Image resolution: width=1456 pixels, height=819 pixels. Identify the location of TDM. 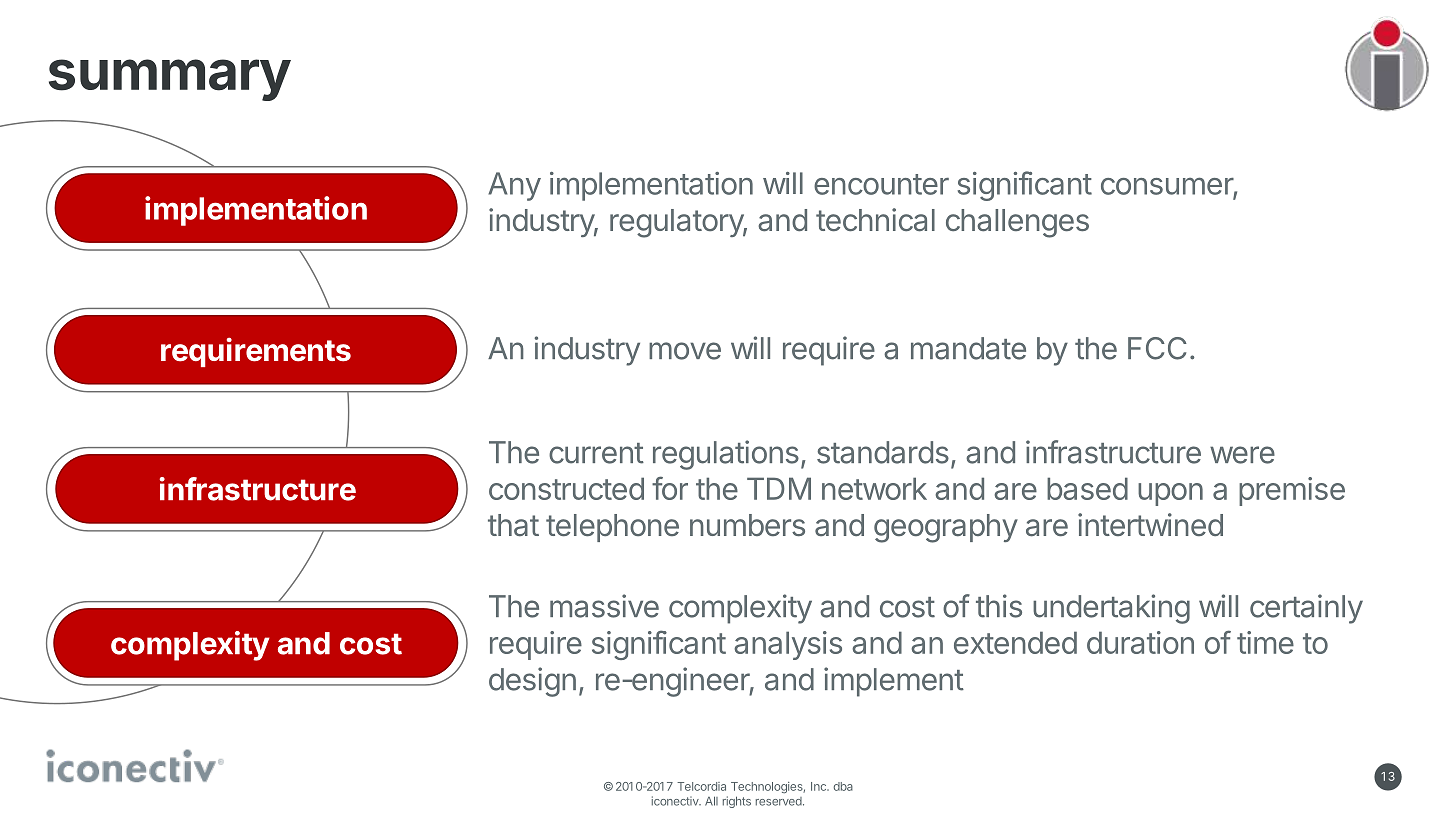
(779, 488).
